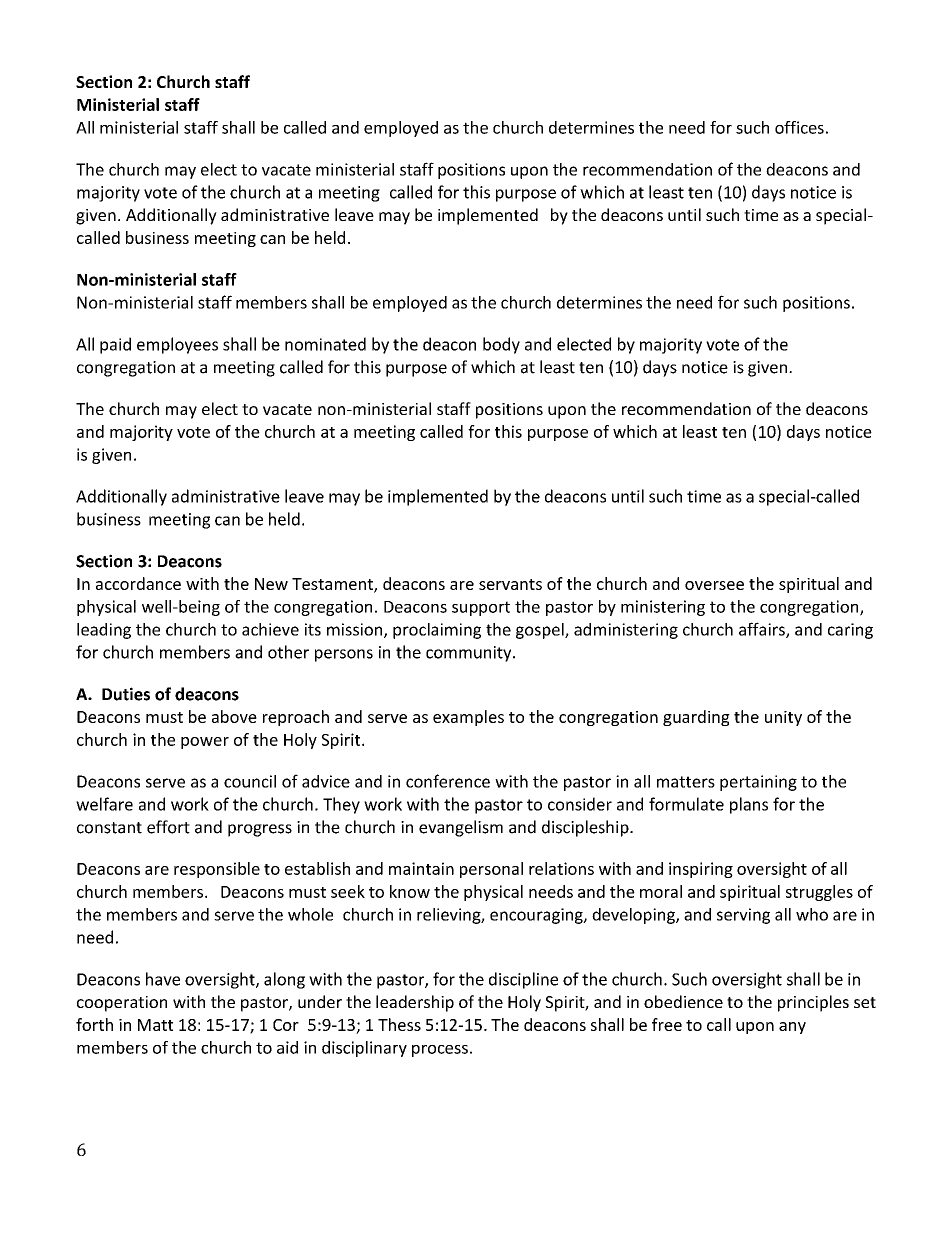 This image has height=1233, width=952. Describe the element at coordinates (122, 1004) in the image. I see `cooperation` at that location.
